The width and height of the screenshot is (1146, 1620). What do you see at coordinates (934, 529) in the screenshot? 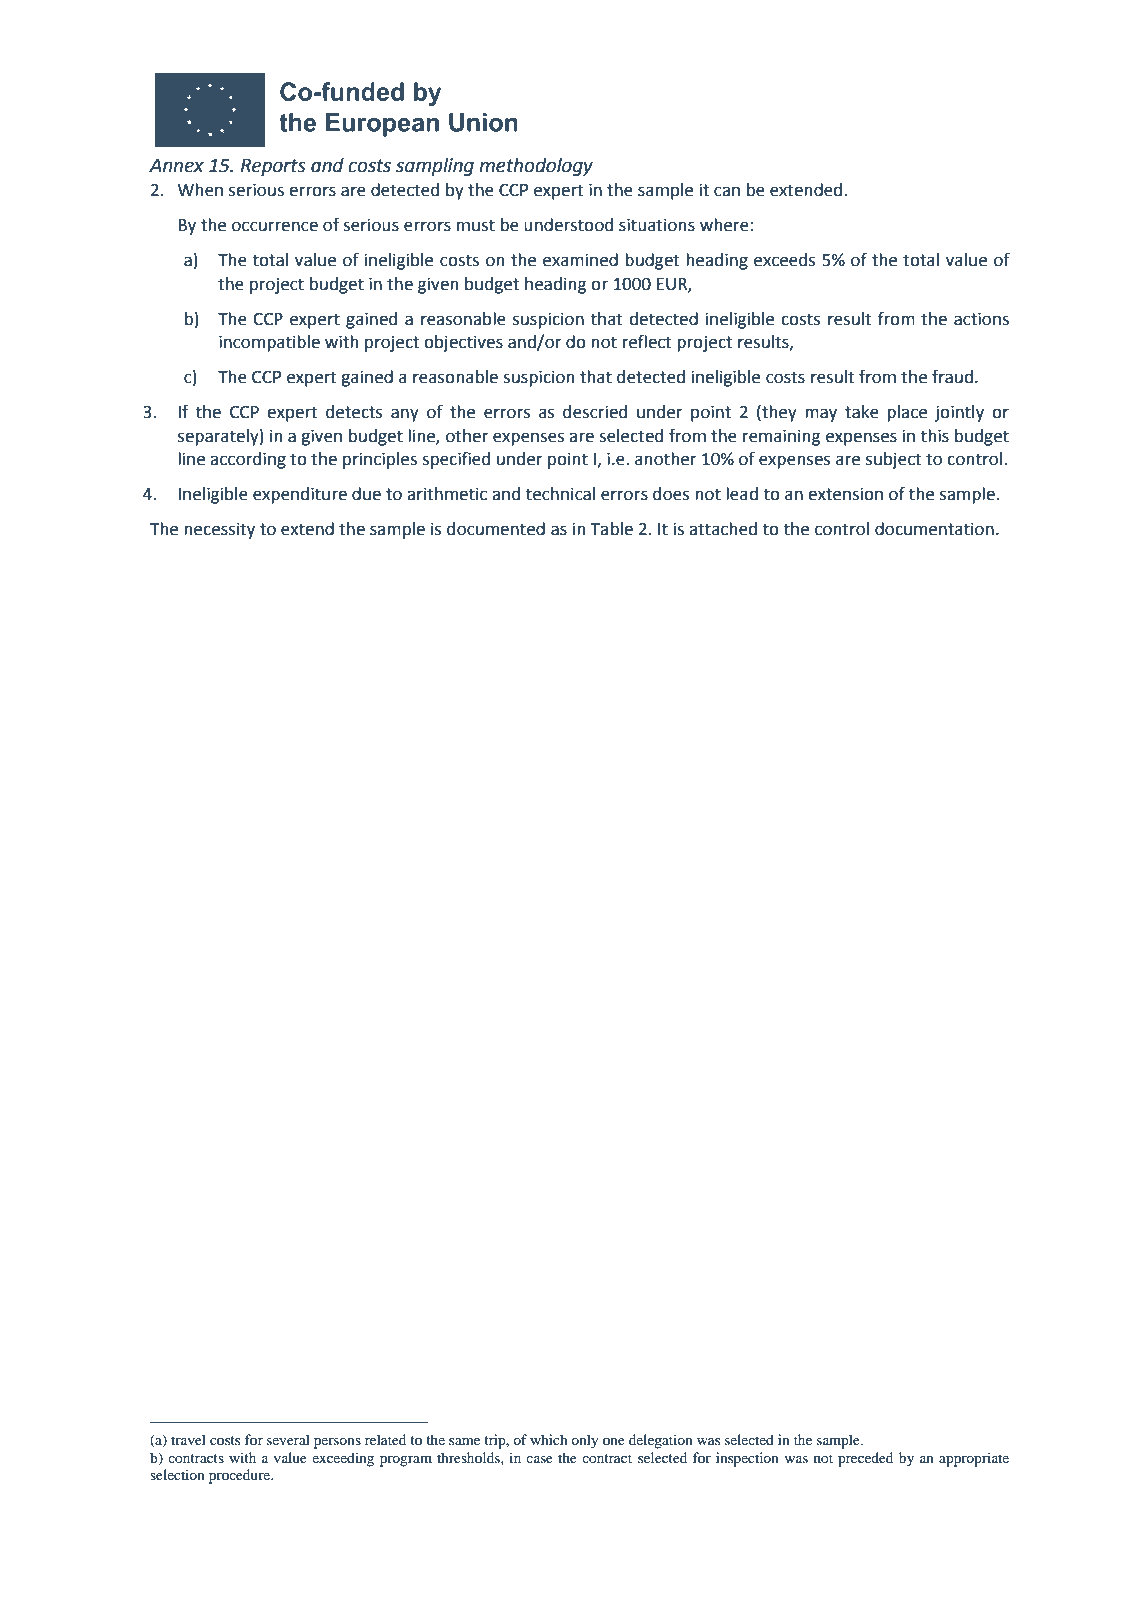
I see `documentation` at bounding box center [934, 529].
